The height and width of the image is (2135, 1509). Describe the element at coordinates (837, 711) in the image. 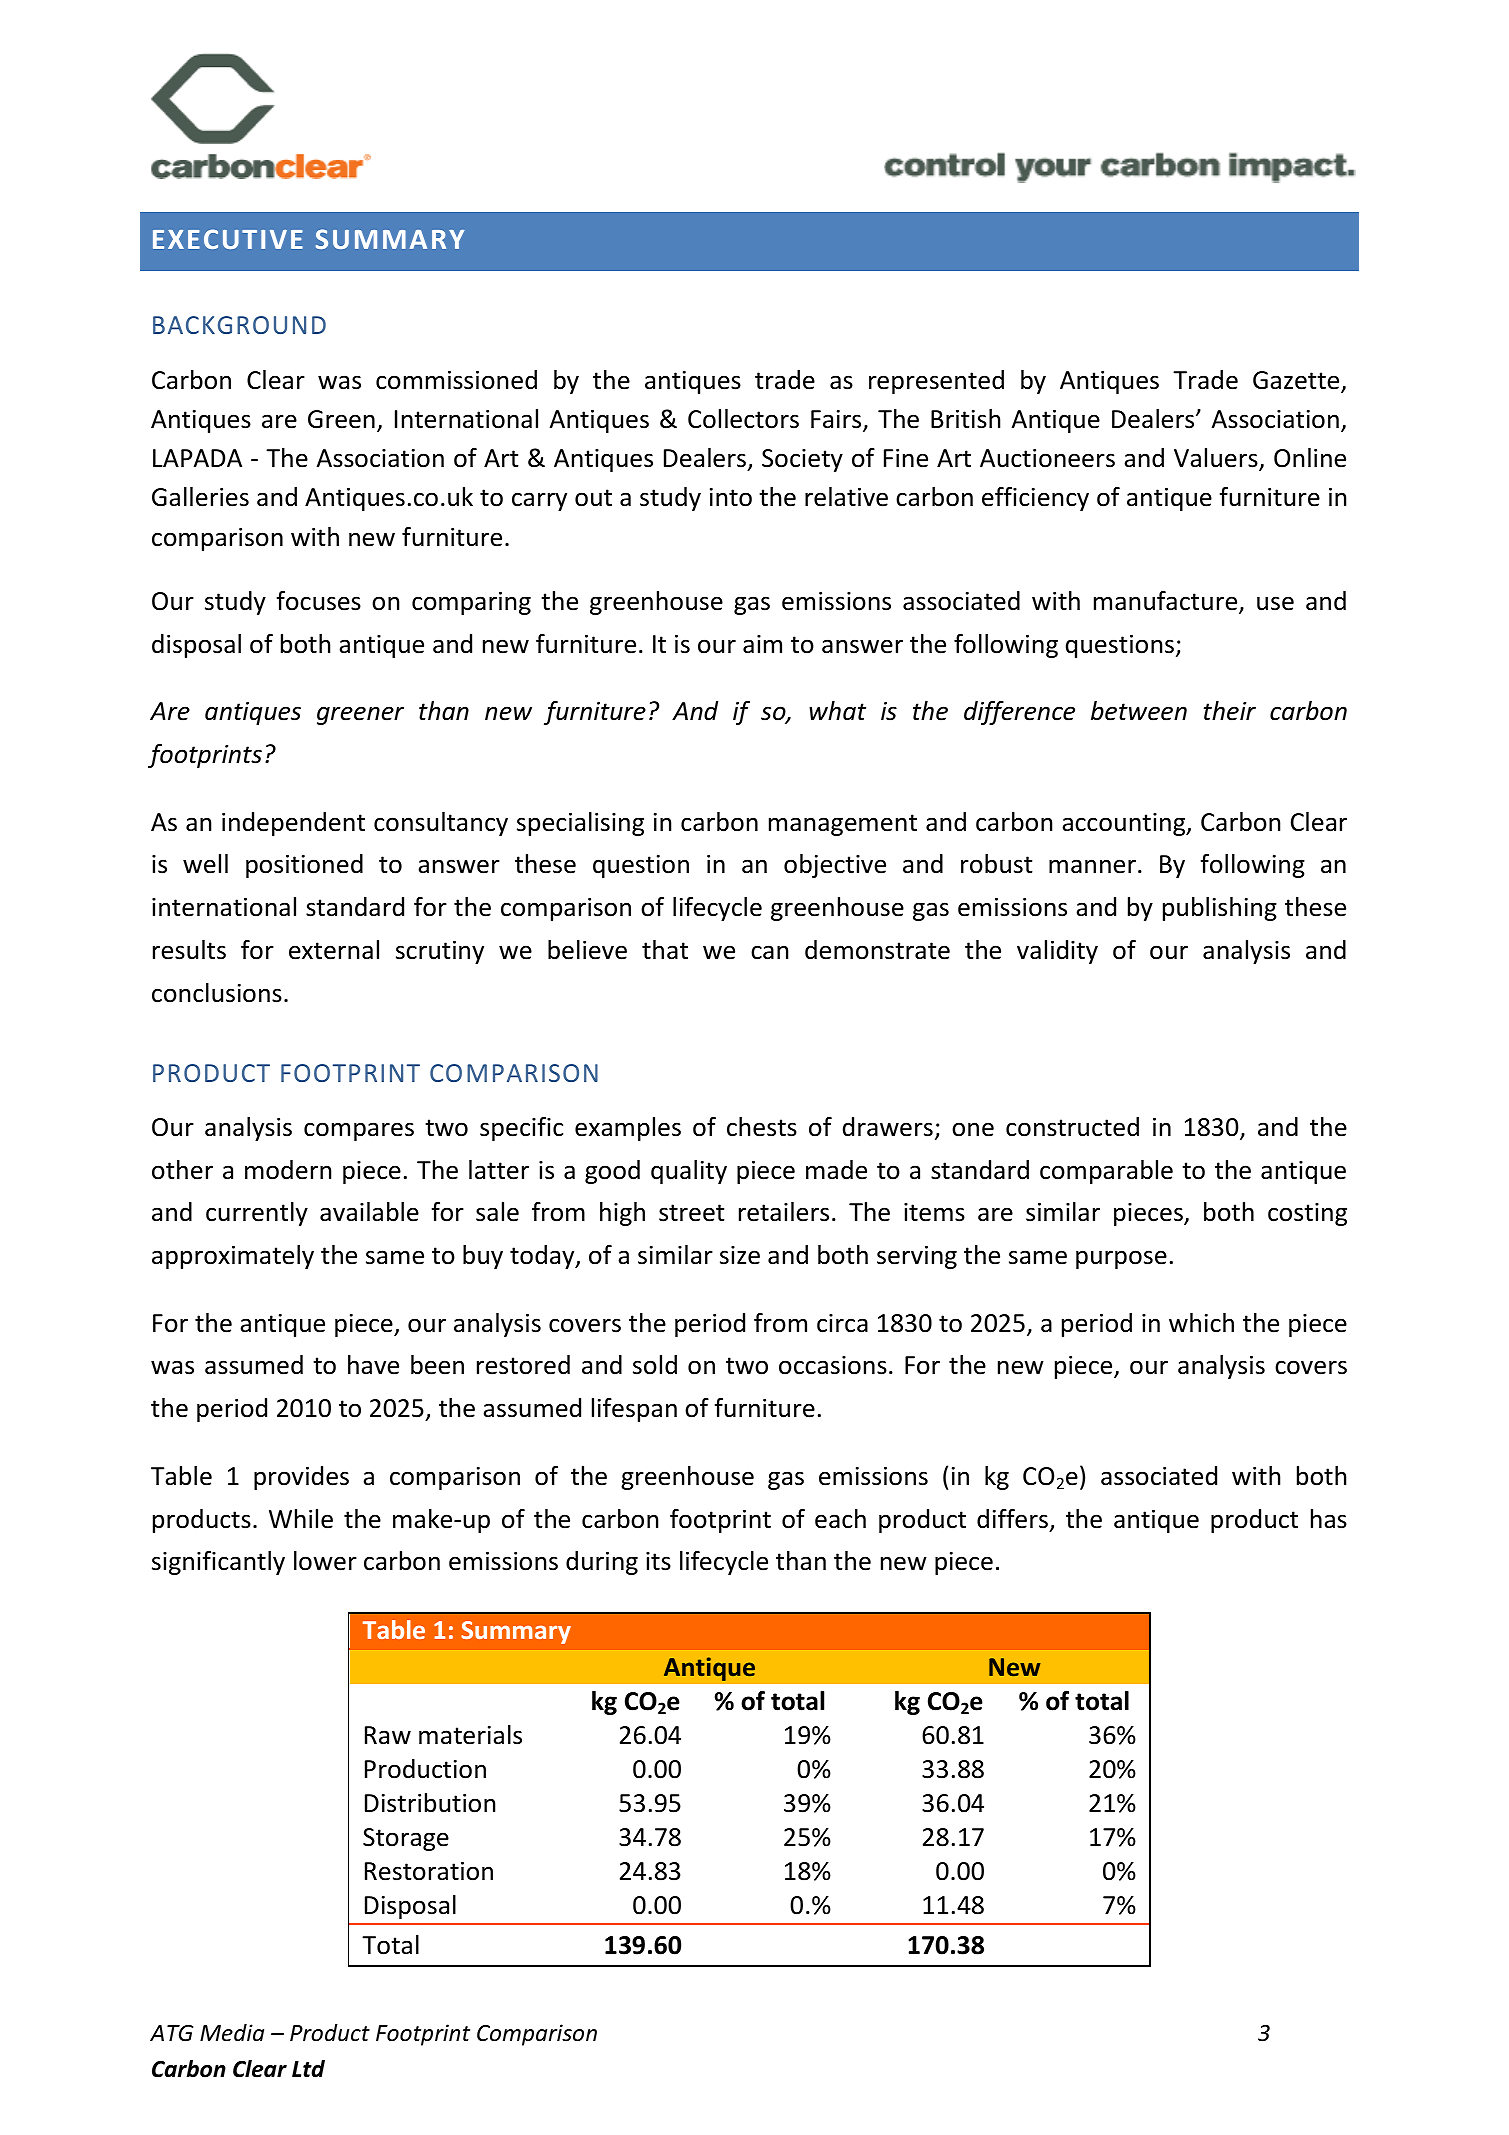

I see `what` at that location.
